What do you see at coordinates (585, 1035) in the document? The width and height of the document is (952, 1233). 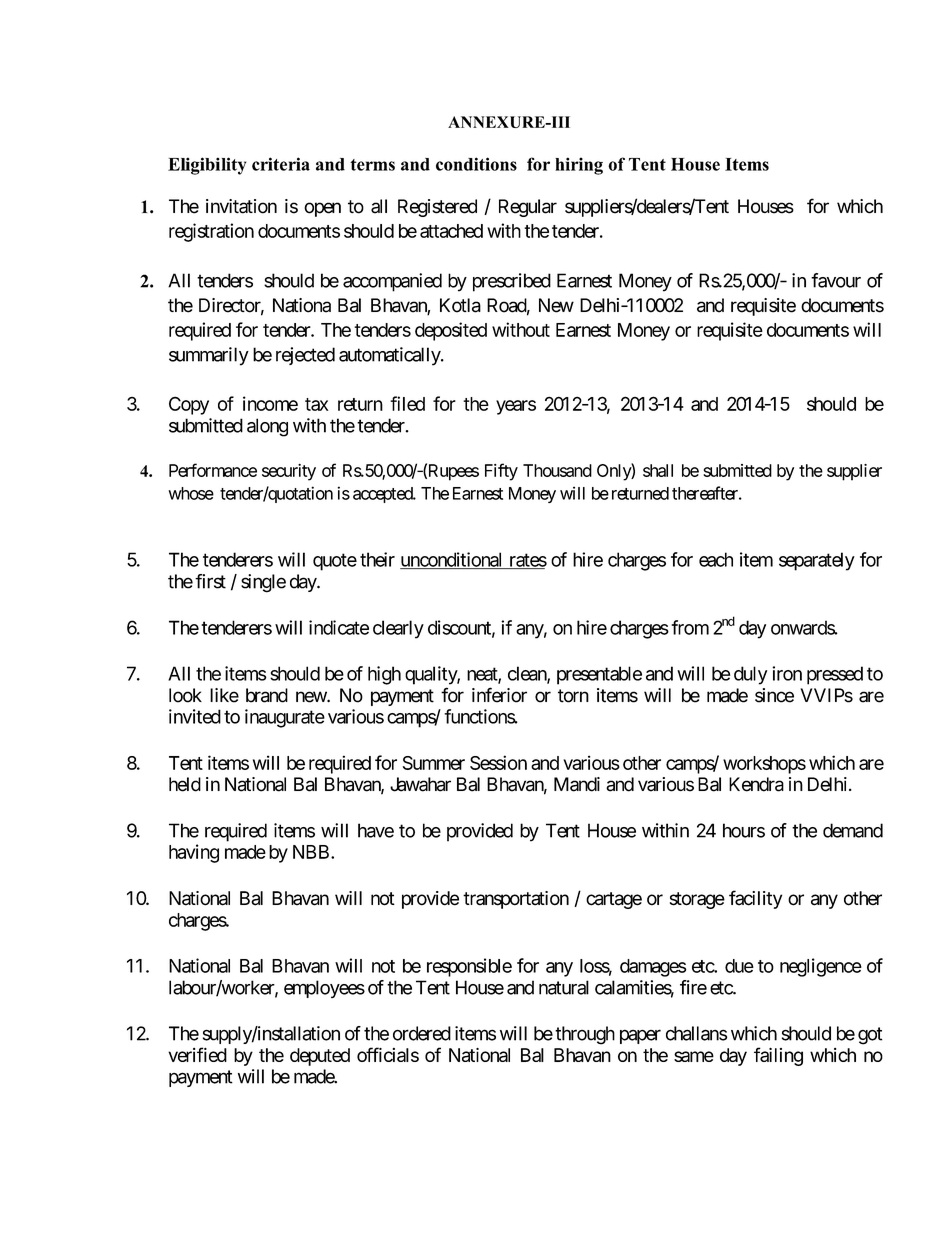 I see `through` at bounding box center [585, 1035].
